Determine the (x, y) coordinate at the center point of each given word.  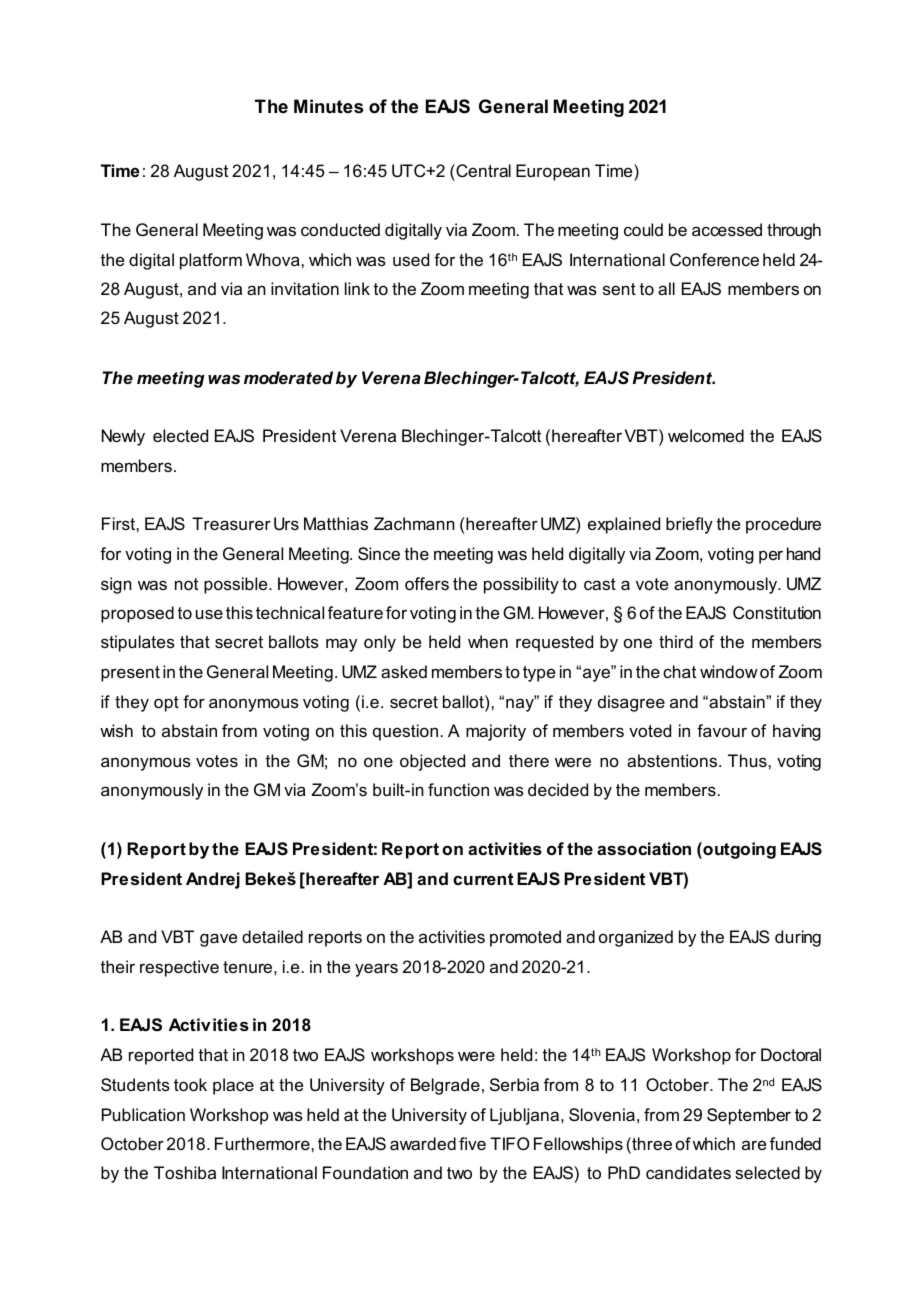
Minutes (328, 106)
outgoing (738, 850)
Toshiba (185, 1172)
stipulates (138, 643)
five (472, 1143)
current (483, 879)
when (488, 641)
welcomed (706, 435)
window (729, 671)
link (357, 288)
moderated (288, 377)
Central (482, 170)
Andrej (213, 880)
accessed (727, 229)
